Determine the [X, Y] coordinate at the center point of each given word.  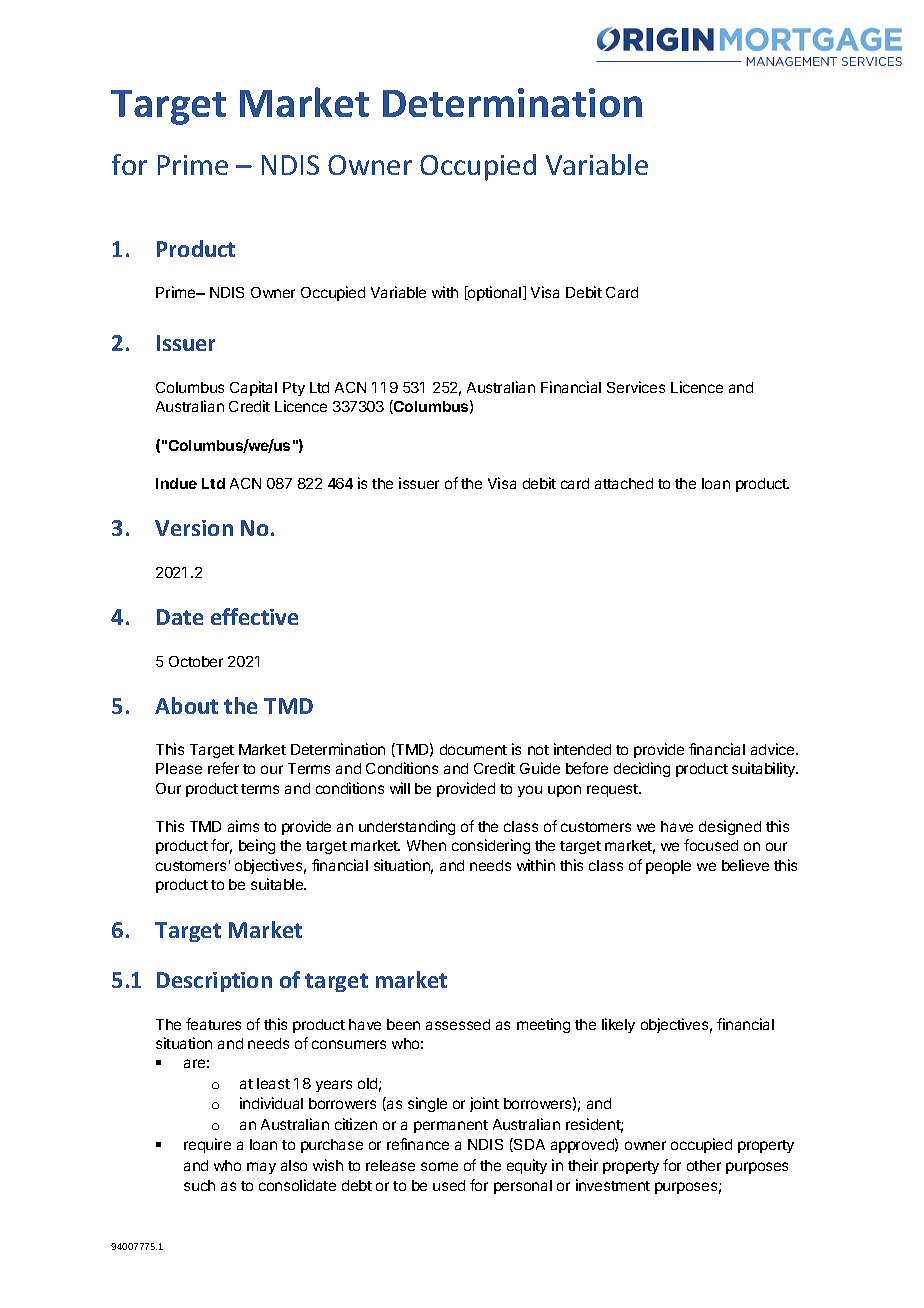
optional [495, 293]
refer [223, 768]
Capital [253, 388]
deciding [642, 769]
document [473, 749]
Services [636, 387]
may [261, 1168]
